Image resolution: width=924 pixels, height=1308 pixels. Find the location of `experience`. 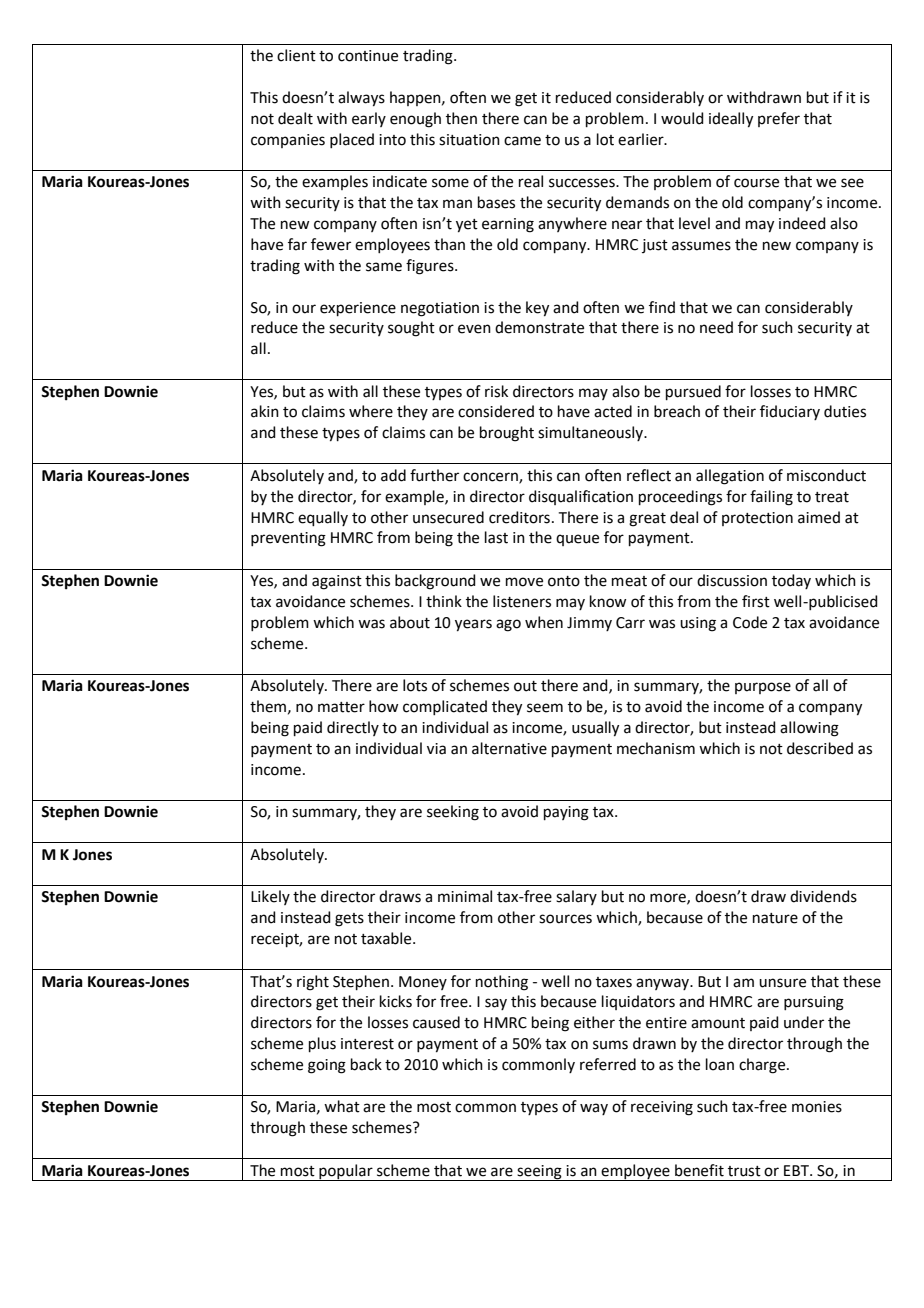

experience is located at coordinates (358, 309).
